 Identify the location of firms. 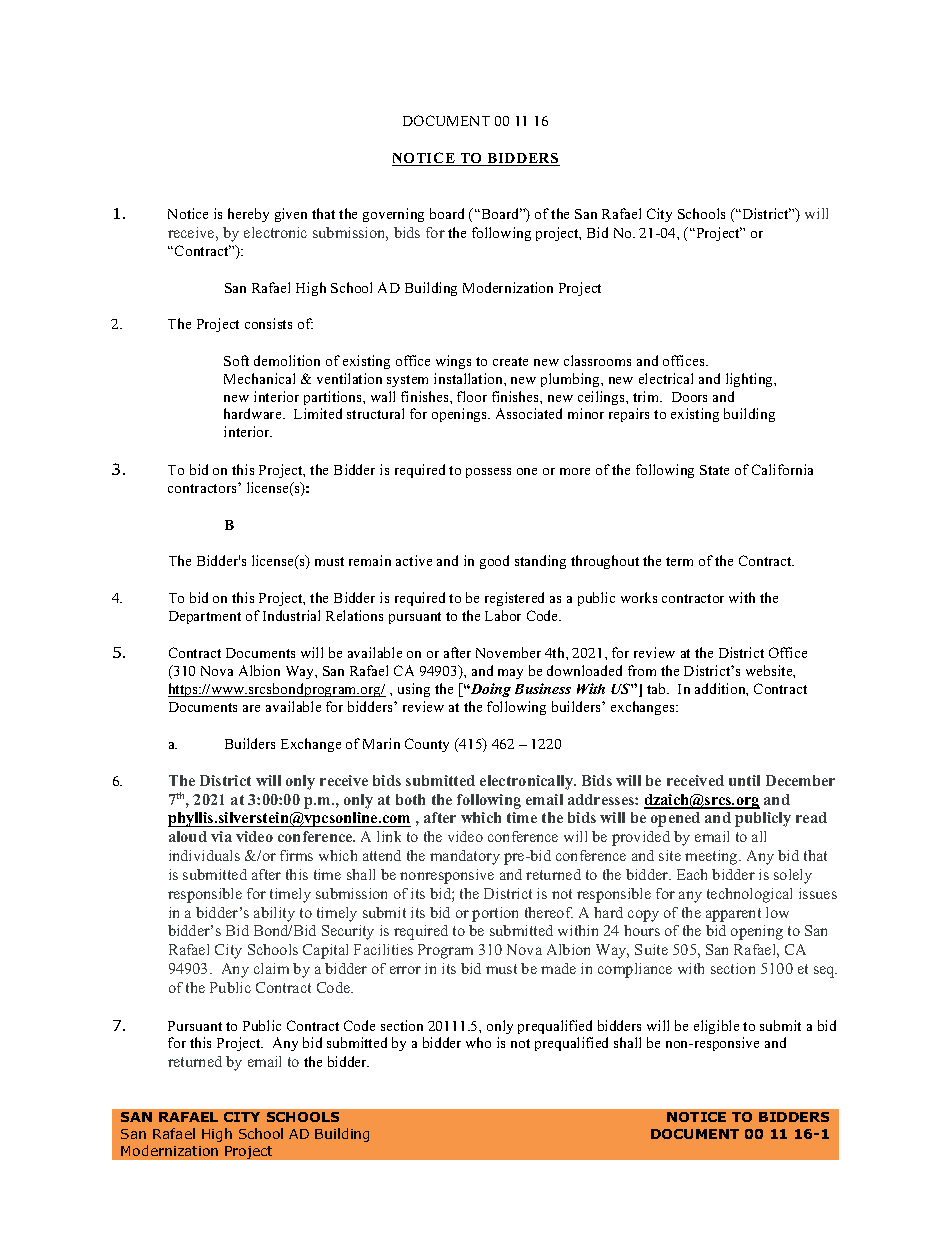
(296, 855).
